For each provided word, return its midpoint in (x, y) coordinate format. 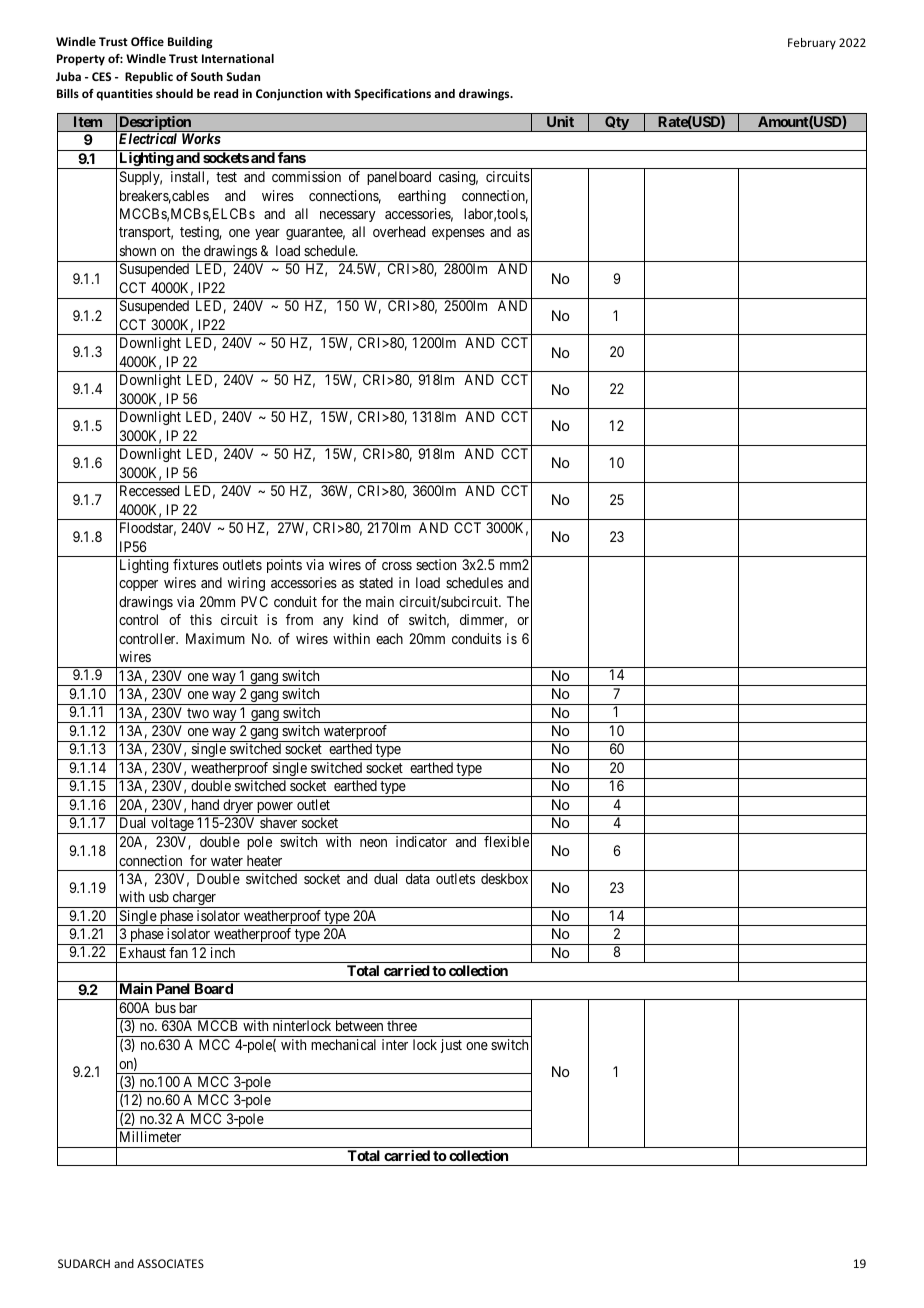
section (436, 564)
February (812, 44)
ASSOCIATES (170, 1263)
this (201, 619)
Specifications (392, 95)
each (389, 638)
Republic (149, 78)
